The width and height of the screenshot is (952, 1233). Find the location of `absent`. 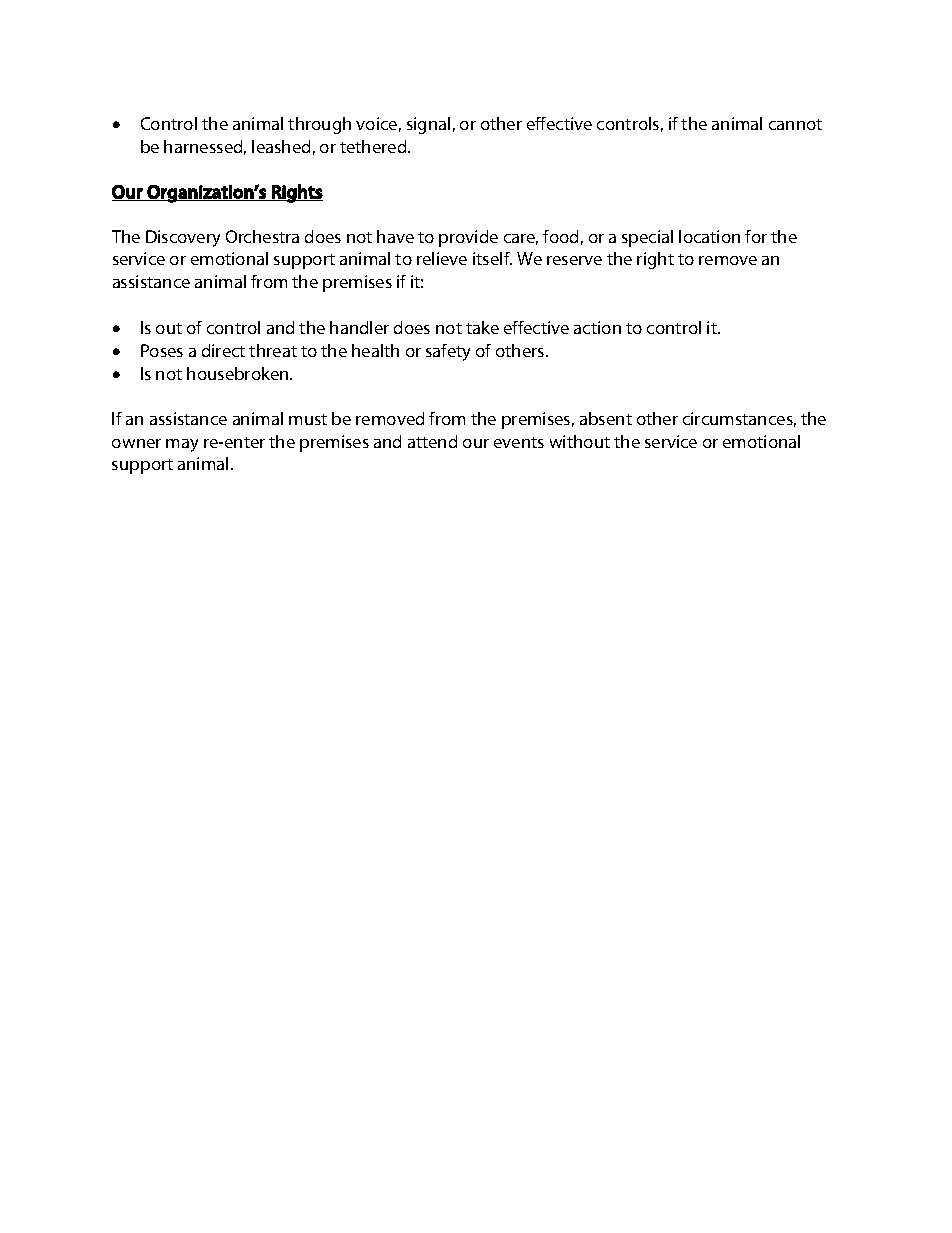

absent is located at coordinates (606, 418).
